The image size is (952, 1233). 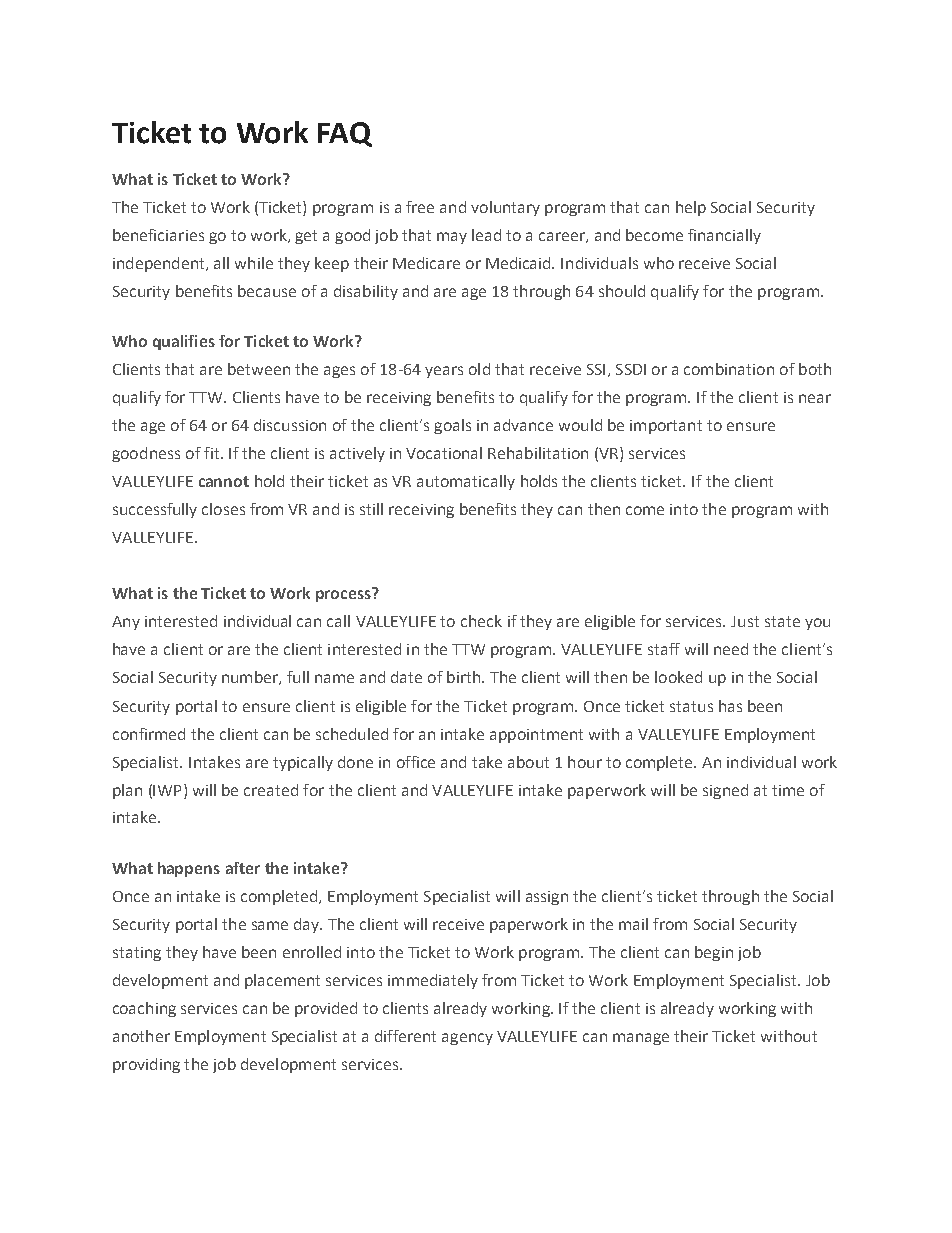 I want to click on beneficiaries, so click(x=158, y=235).
